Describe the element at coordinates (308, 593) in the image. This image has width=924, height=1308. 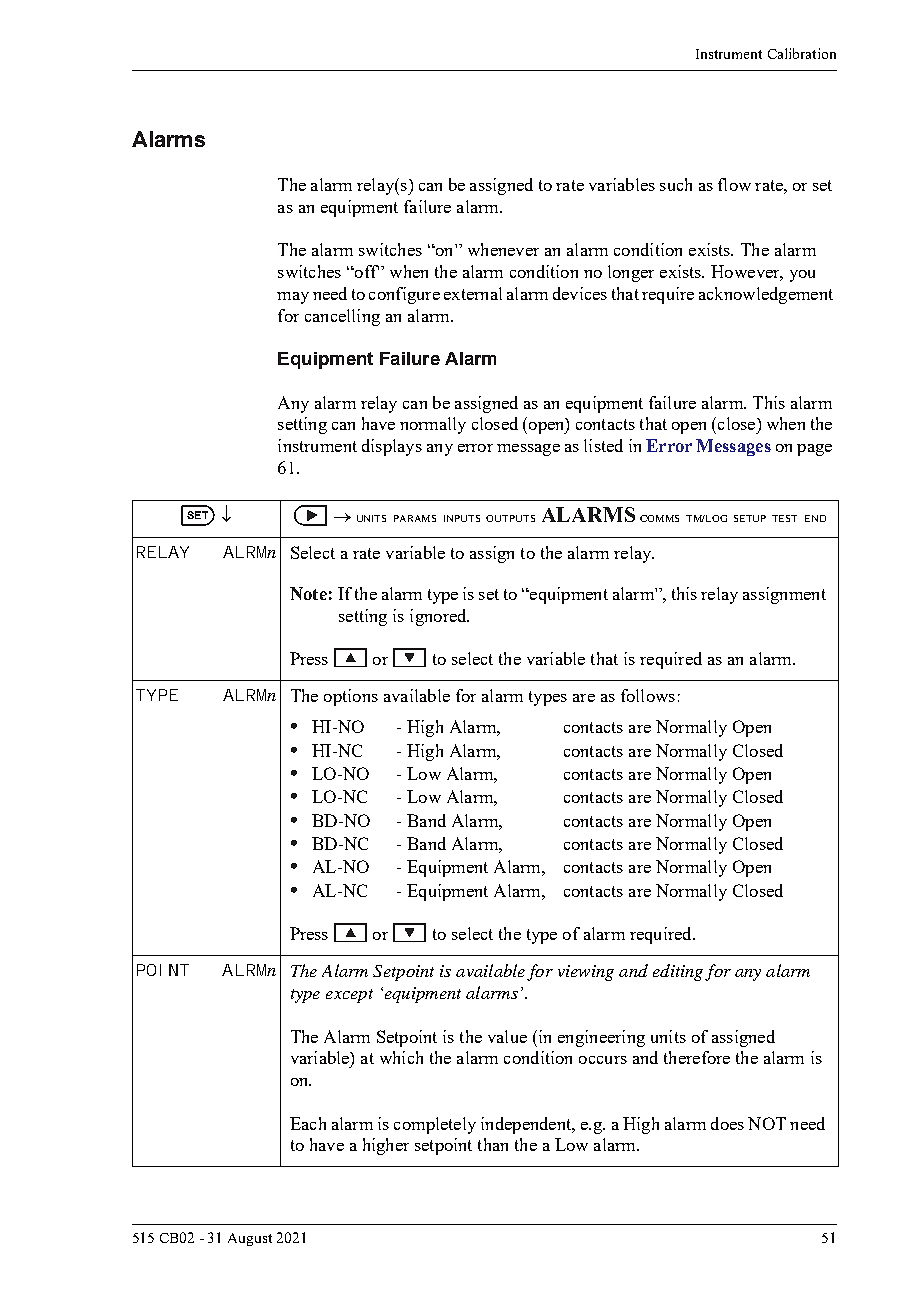
I see `Note` at that location.
